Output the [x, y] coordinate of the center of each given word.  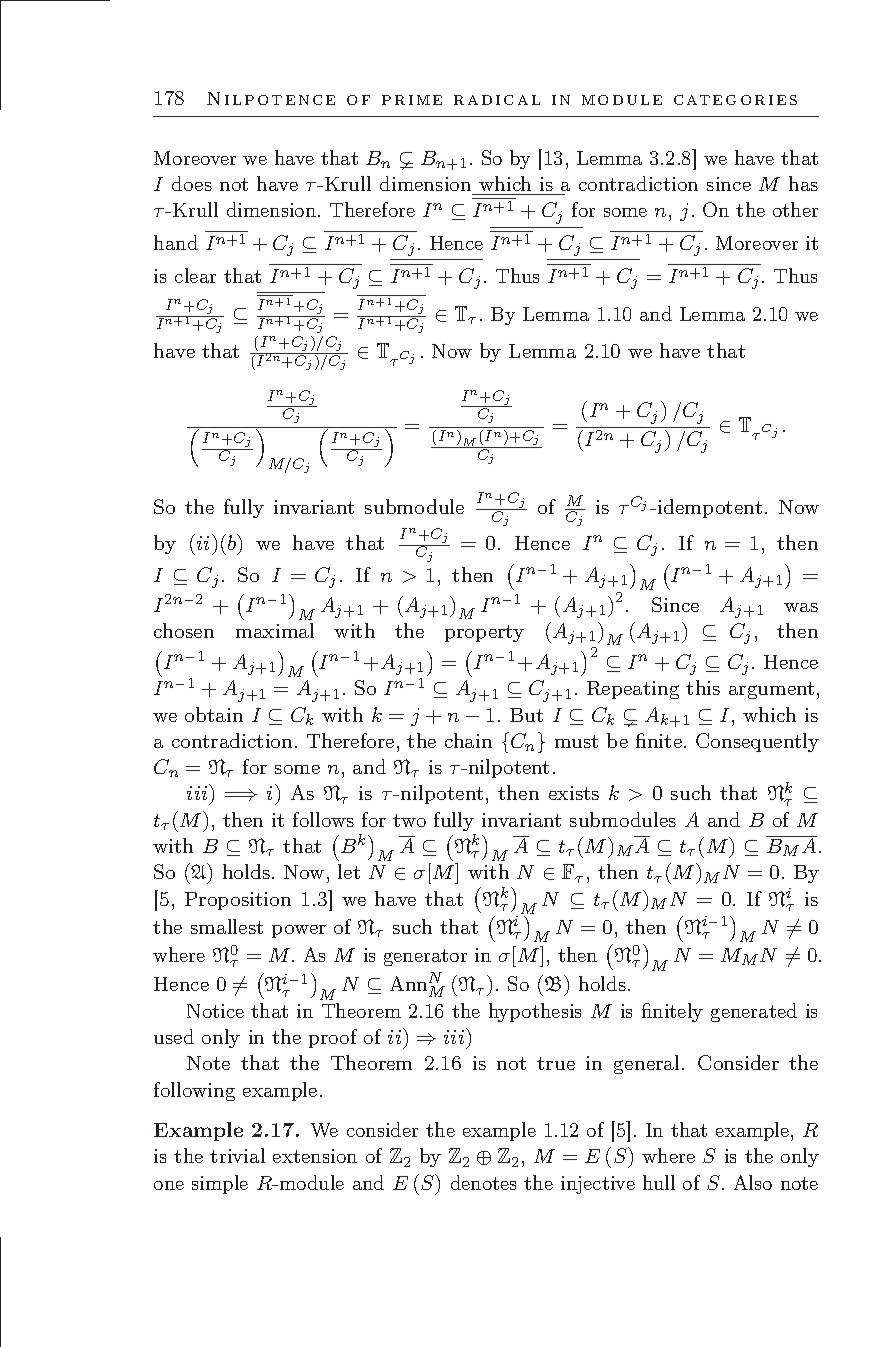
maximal [275, 630]
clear [195, 275]
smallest [227, 926]
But [526, 715]
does [192, 183]
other [795, 209]
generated [754, 1012]
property [484, 633]
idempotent [710, 508]
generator [425, 957]
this [703, 687]
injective [598, 1185]
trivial [237, 1155]
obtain [214, 714]
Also [753, 1182]
